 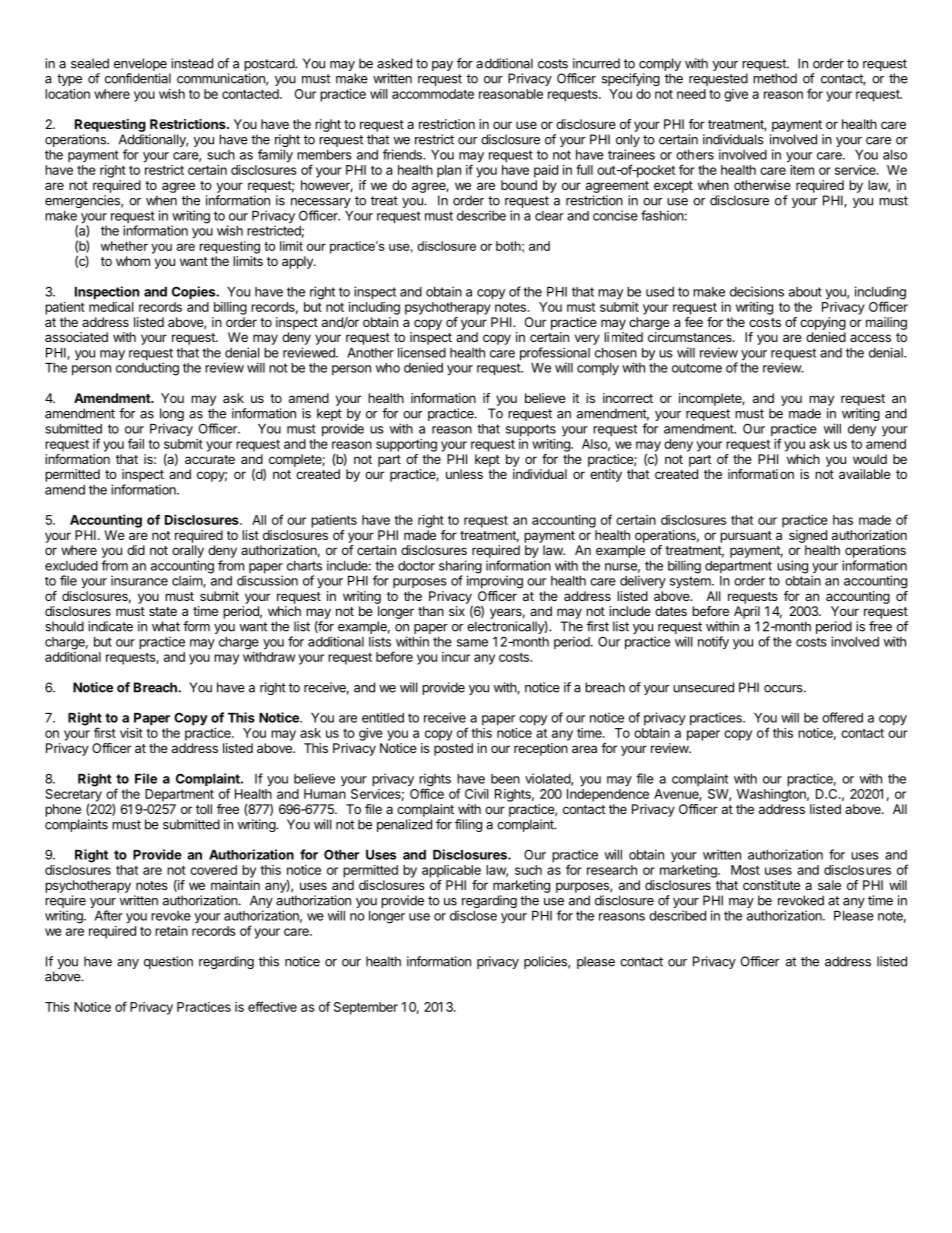 I want to click on April, so click(x=747, y=612).
